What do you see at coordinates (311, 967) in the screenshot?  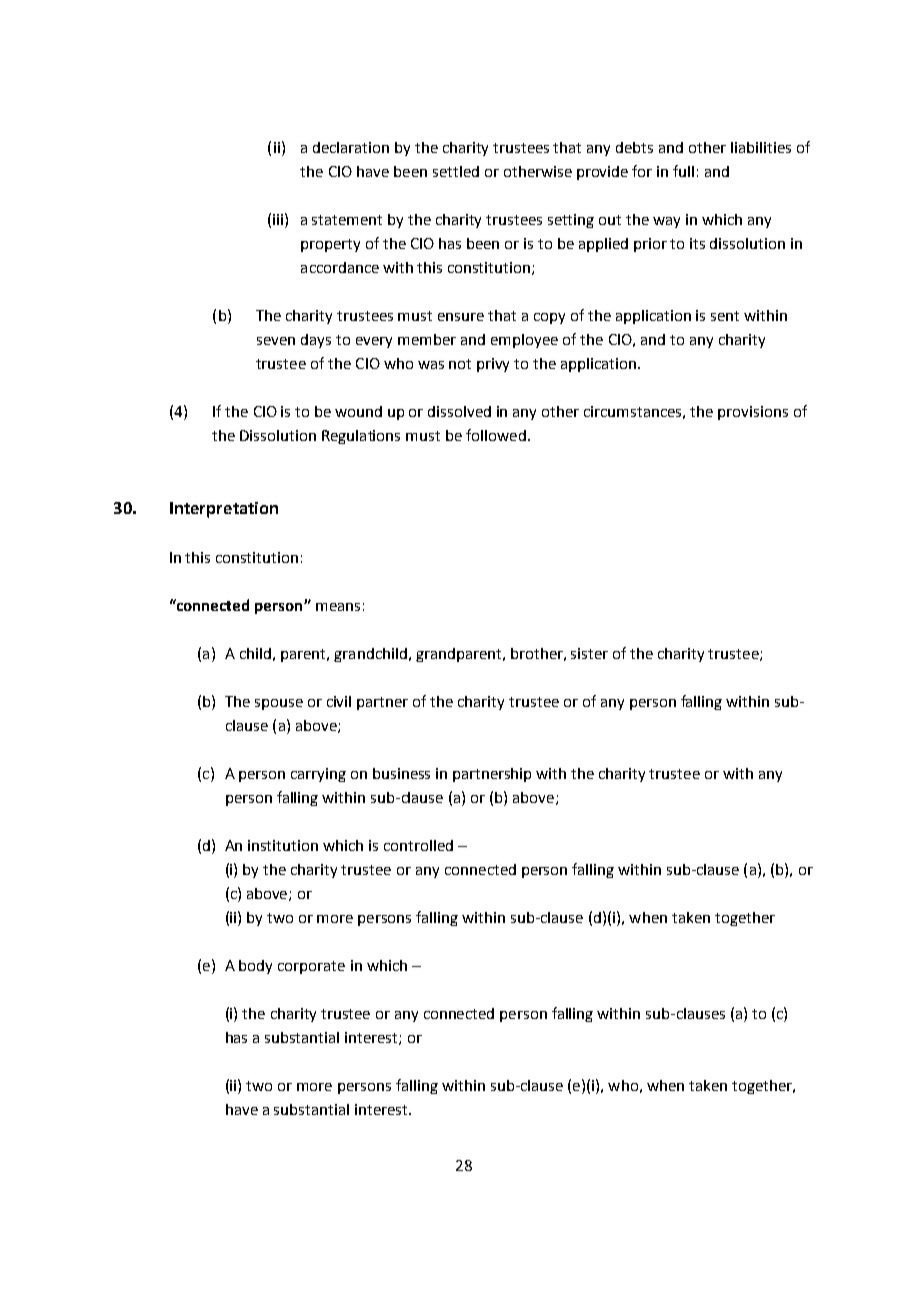 I see `corporate` at bounding box center [311, 967].
